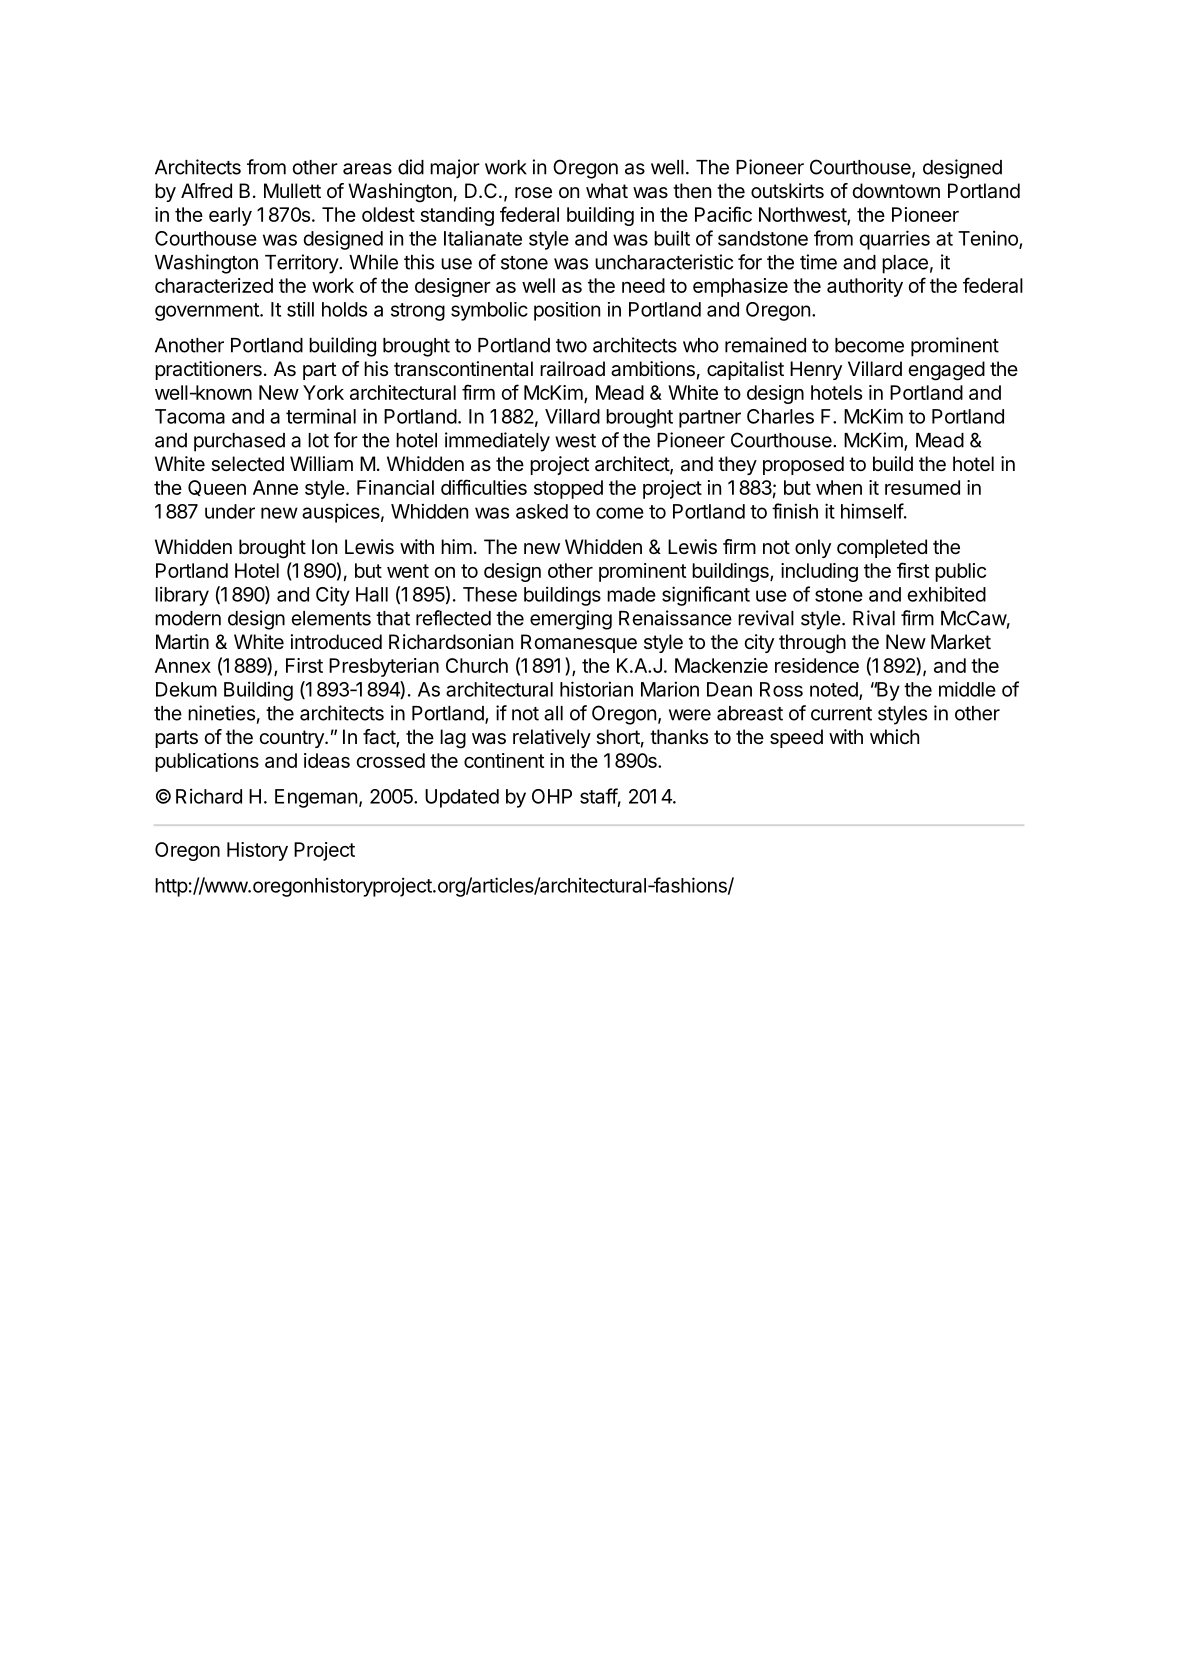  I want to click on selected, so click(247, 464).
